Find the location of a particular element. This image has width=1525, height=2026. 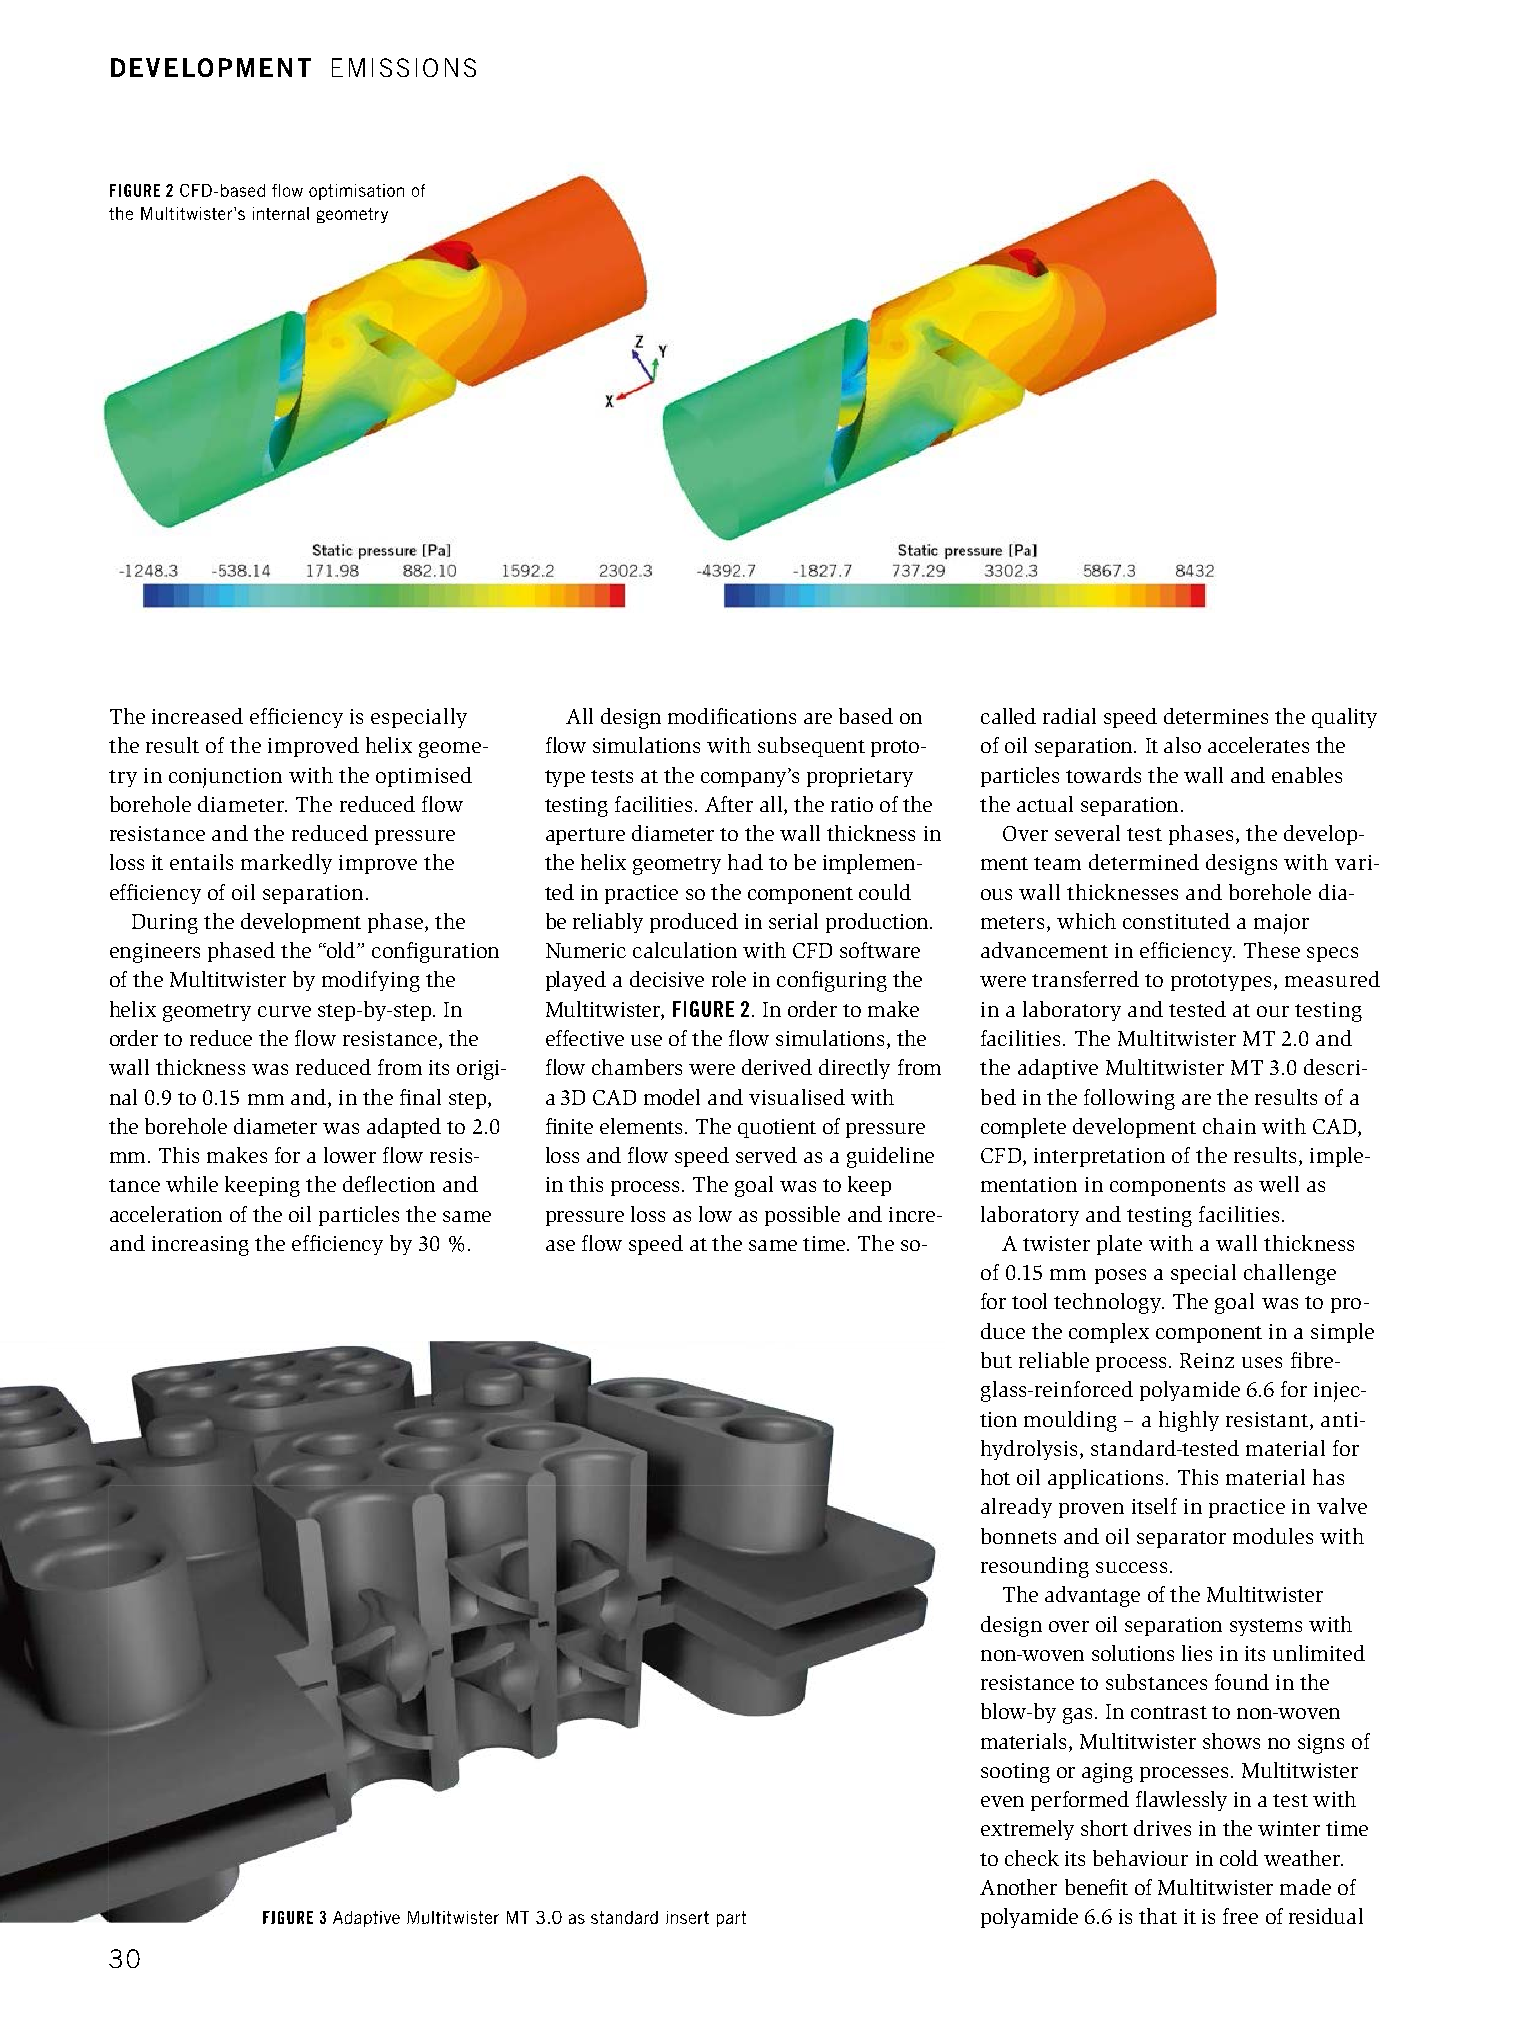

subsequent is located at coordinates (811, 747).
